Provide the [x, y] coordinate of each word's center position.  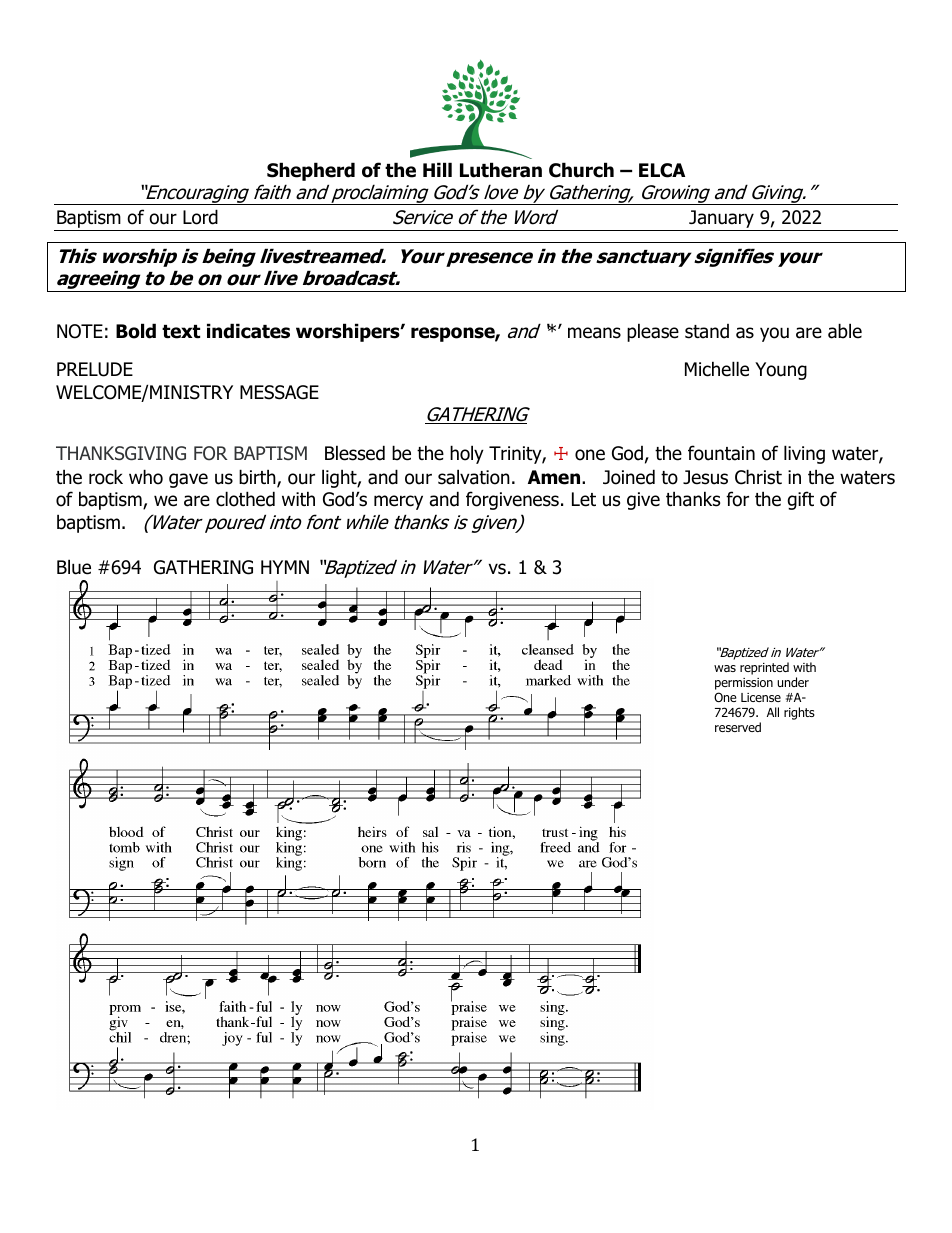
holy [467, 454]
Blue [74, 567]
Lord [200, 217]
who [146, 477]
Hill [437, 169]
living [804, 454]
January [721, 220]
